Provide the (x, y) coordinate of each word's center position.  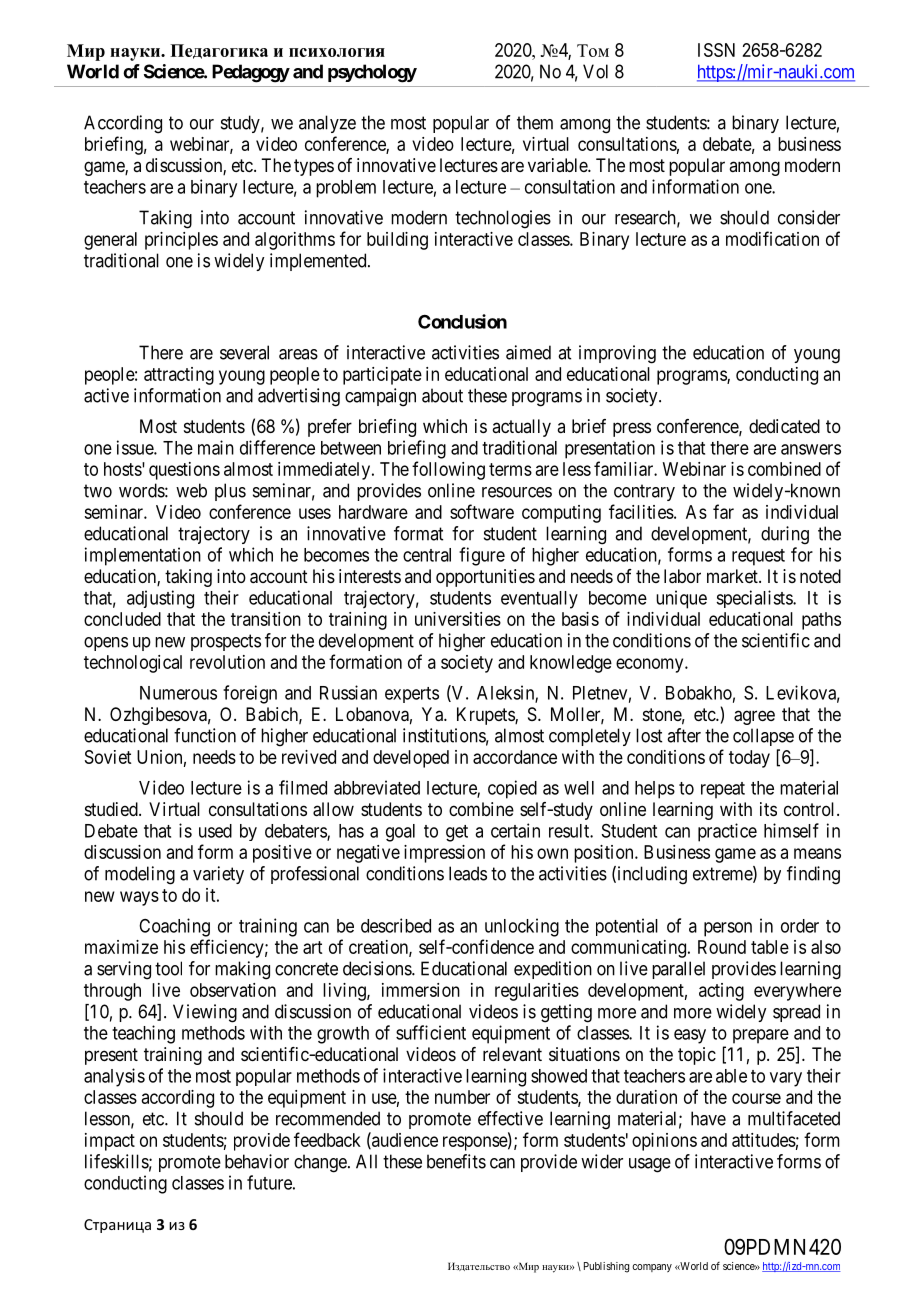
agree (754, 717)
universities (458, 619)
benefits (456, 1161)
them (535, 122)
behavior (257, 1161)
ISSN (716, 50)
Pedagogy (251, 73)
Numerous (178, 693)
